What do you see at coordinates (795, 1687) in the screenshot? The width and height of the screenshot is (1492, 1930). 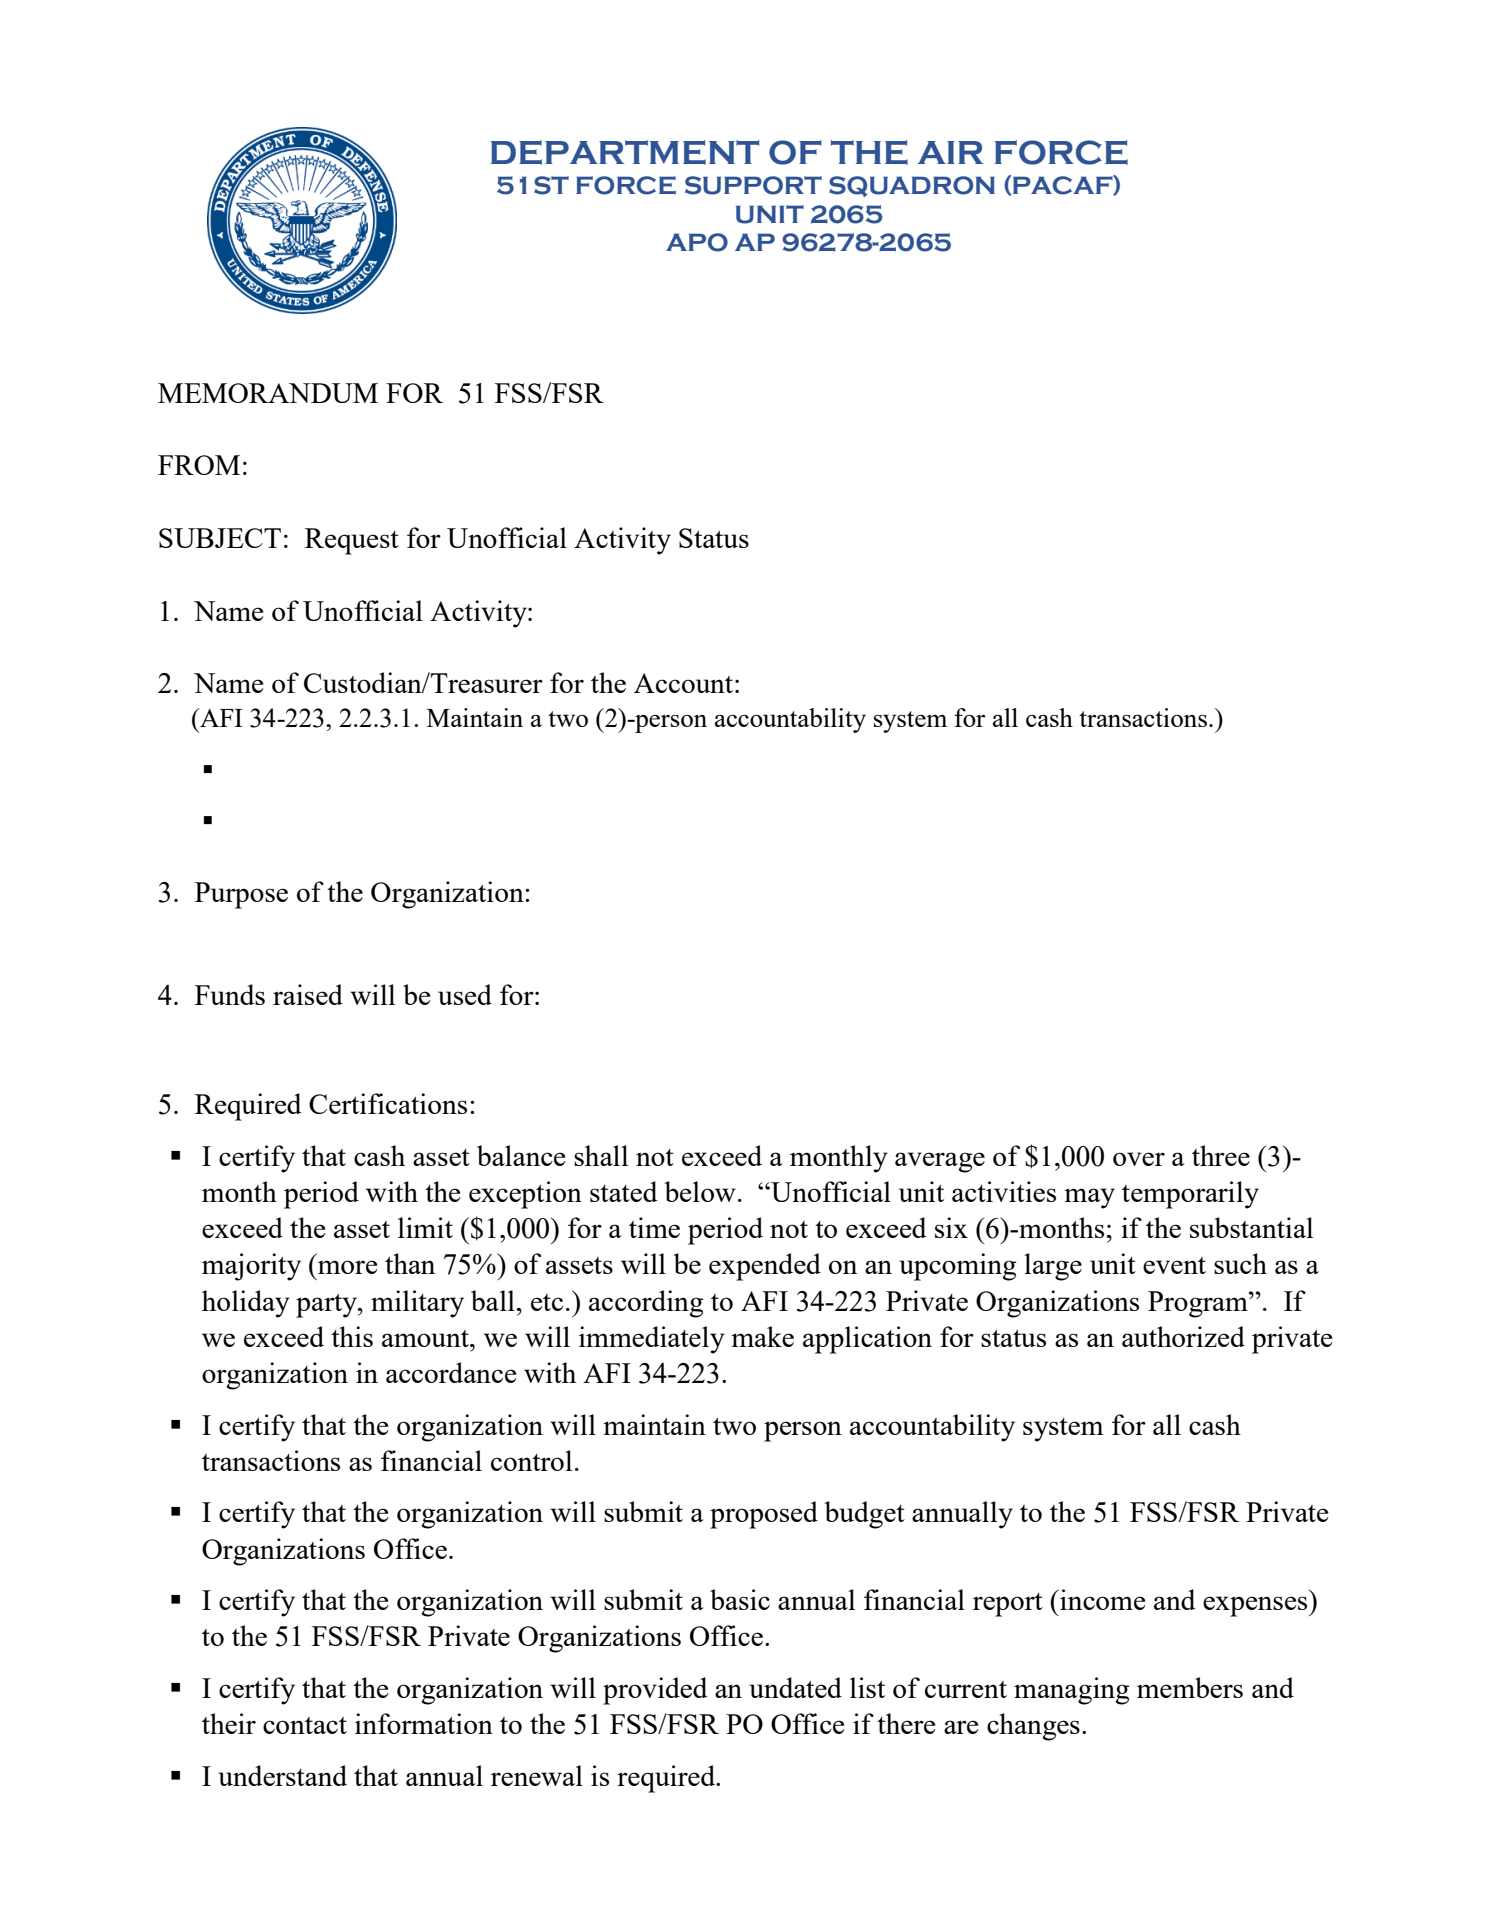 I see `undated` at bounding box center [795, 1687].
